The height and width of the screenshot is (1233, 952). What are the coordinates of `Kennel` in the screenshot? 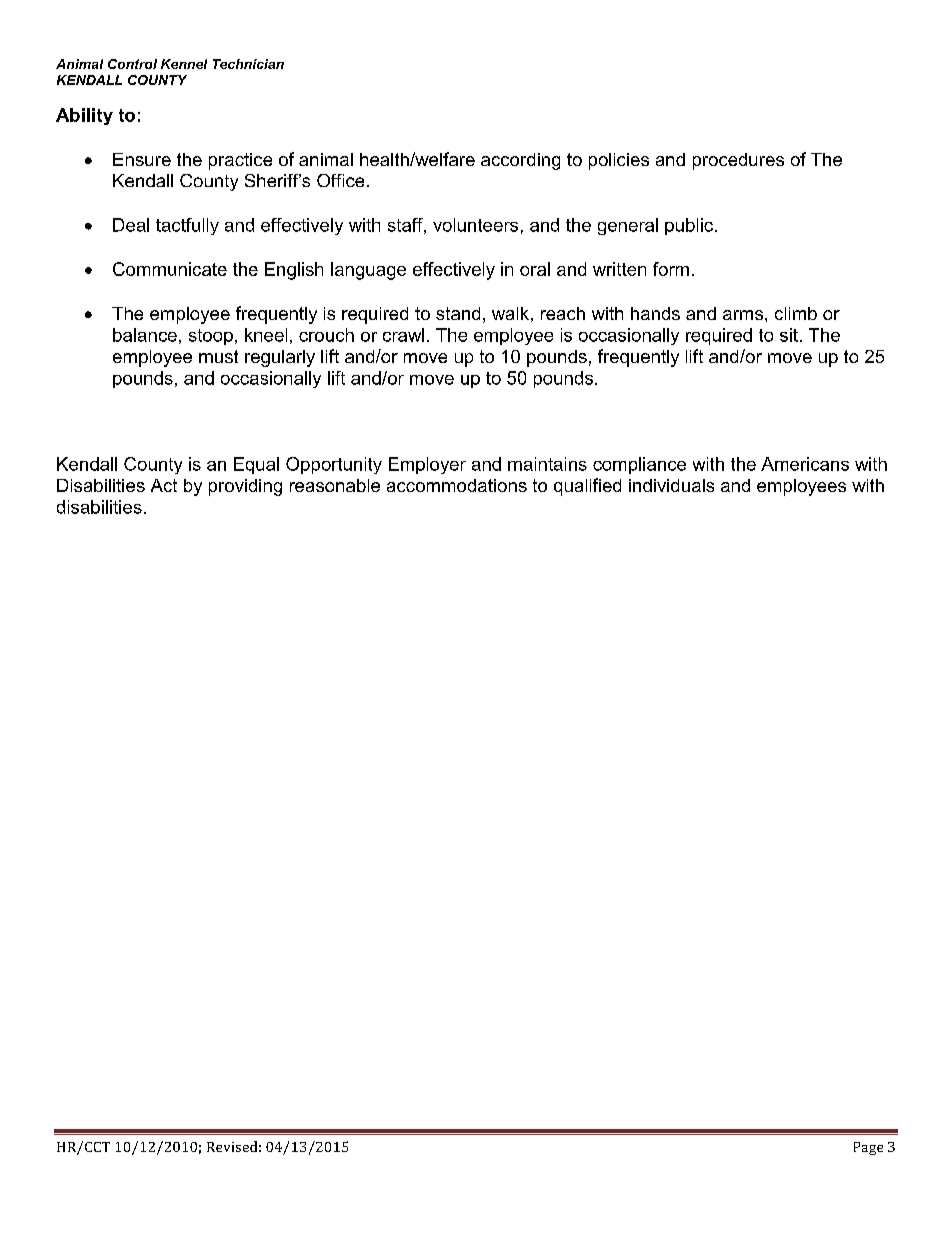 It's located at (184, 64).
